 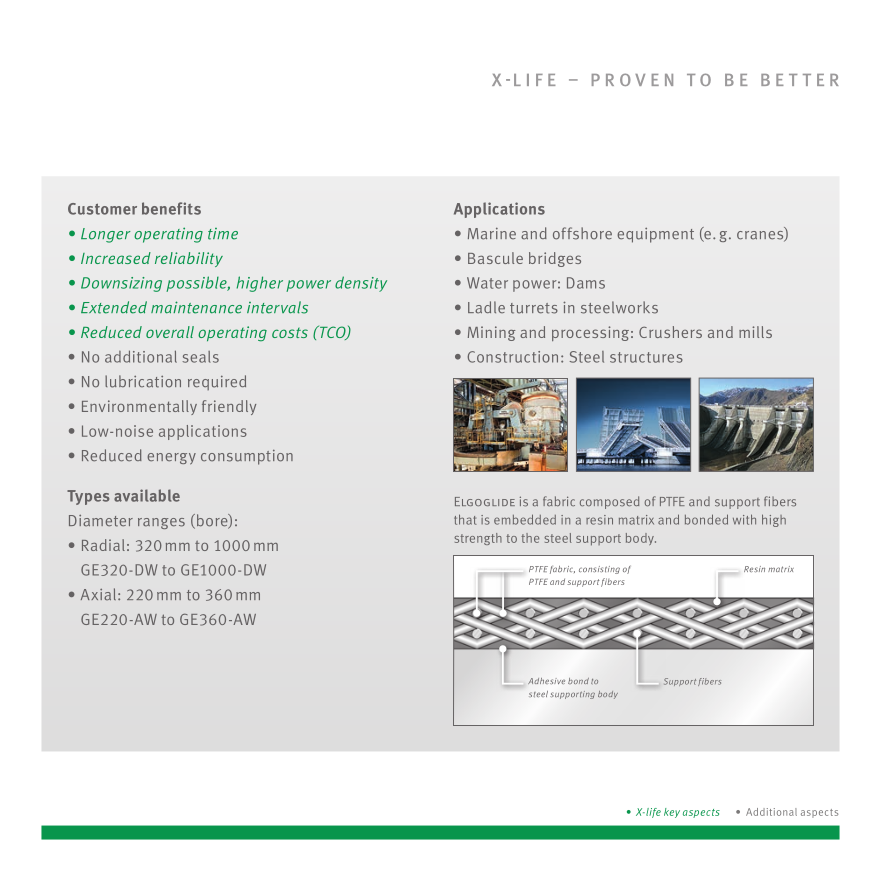 I want to click on that, so click(x=465, y=519).
